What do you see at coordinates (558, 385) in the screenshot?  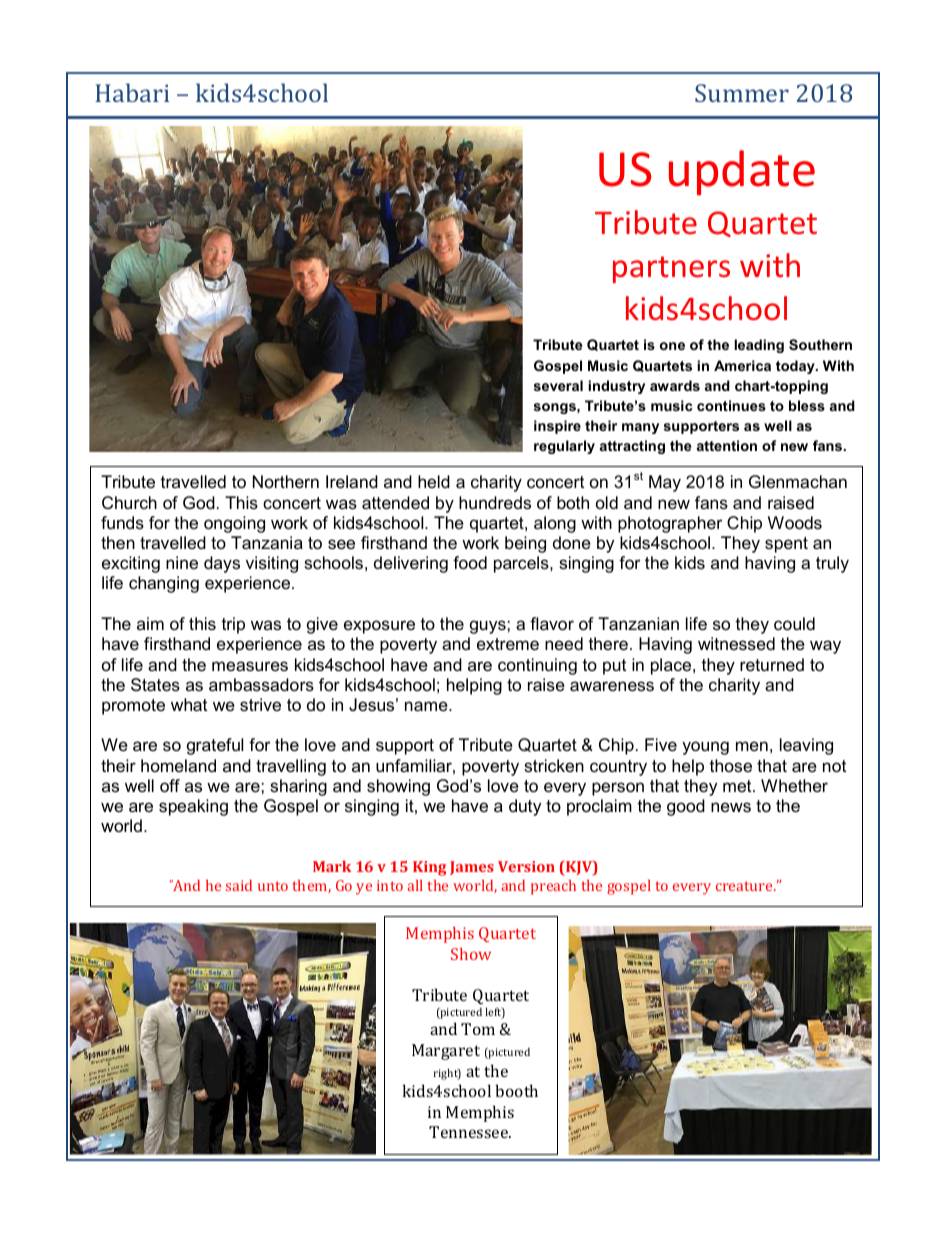 I see `several` at bounding box center [558, 385].
